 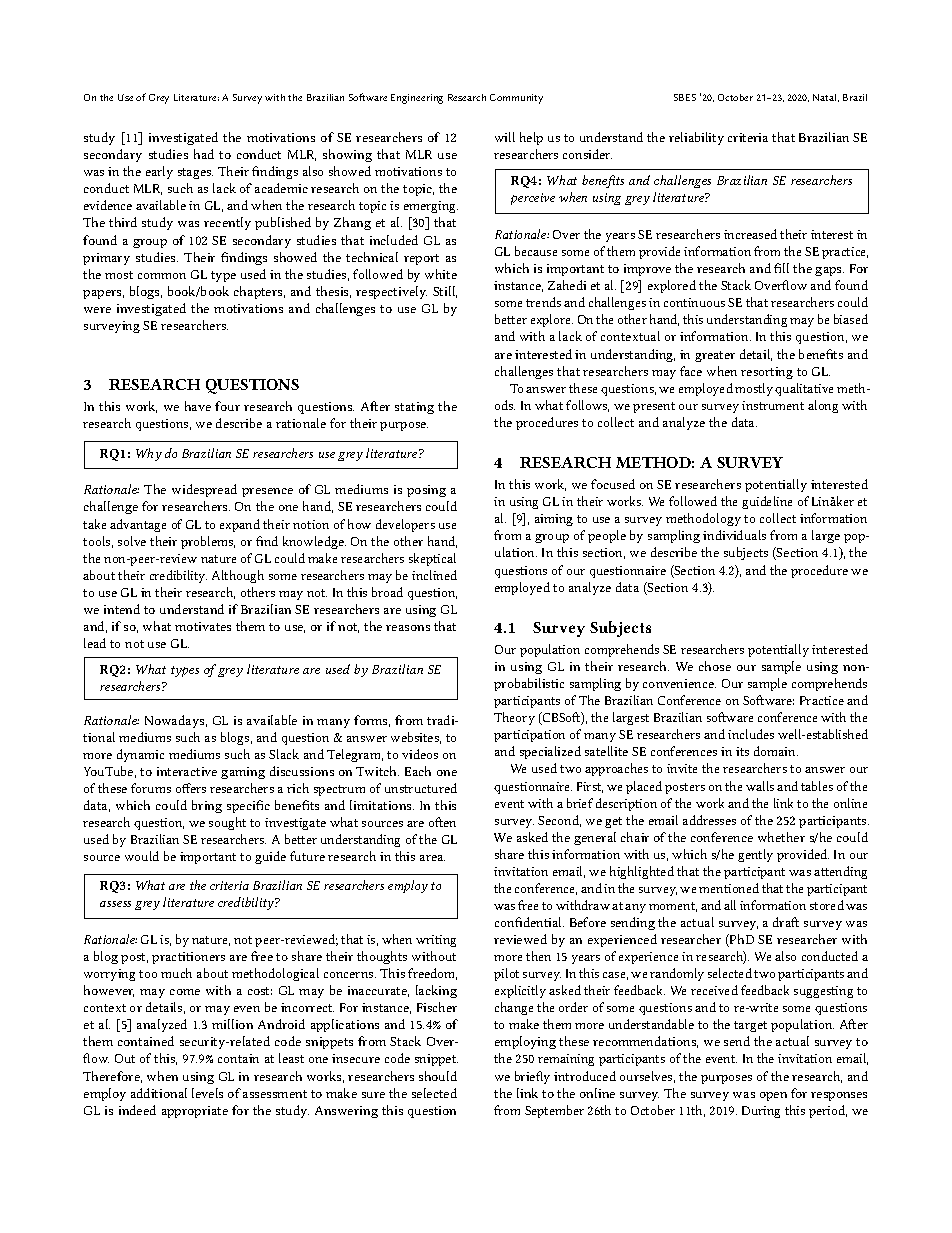 I want to click on will, so click(x=505, y=137).
